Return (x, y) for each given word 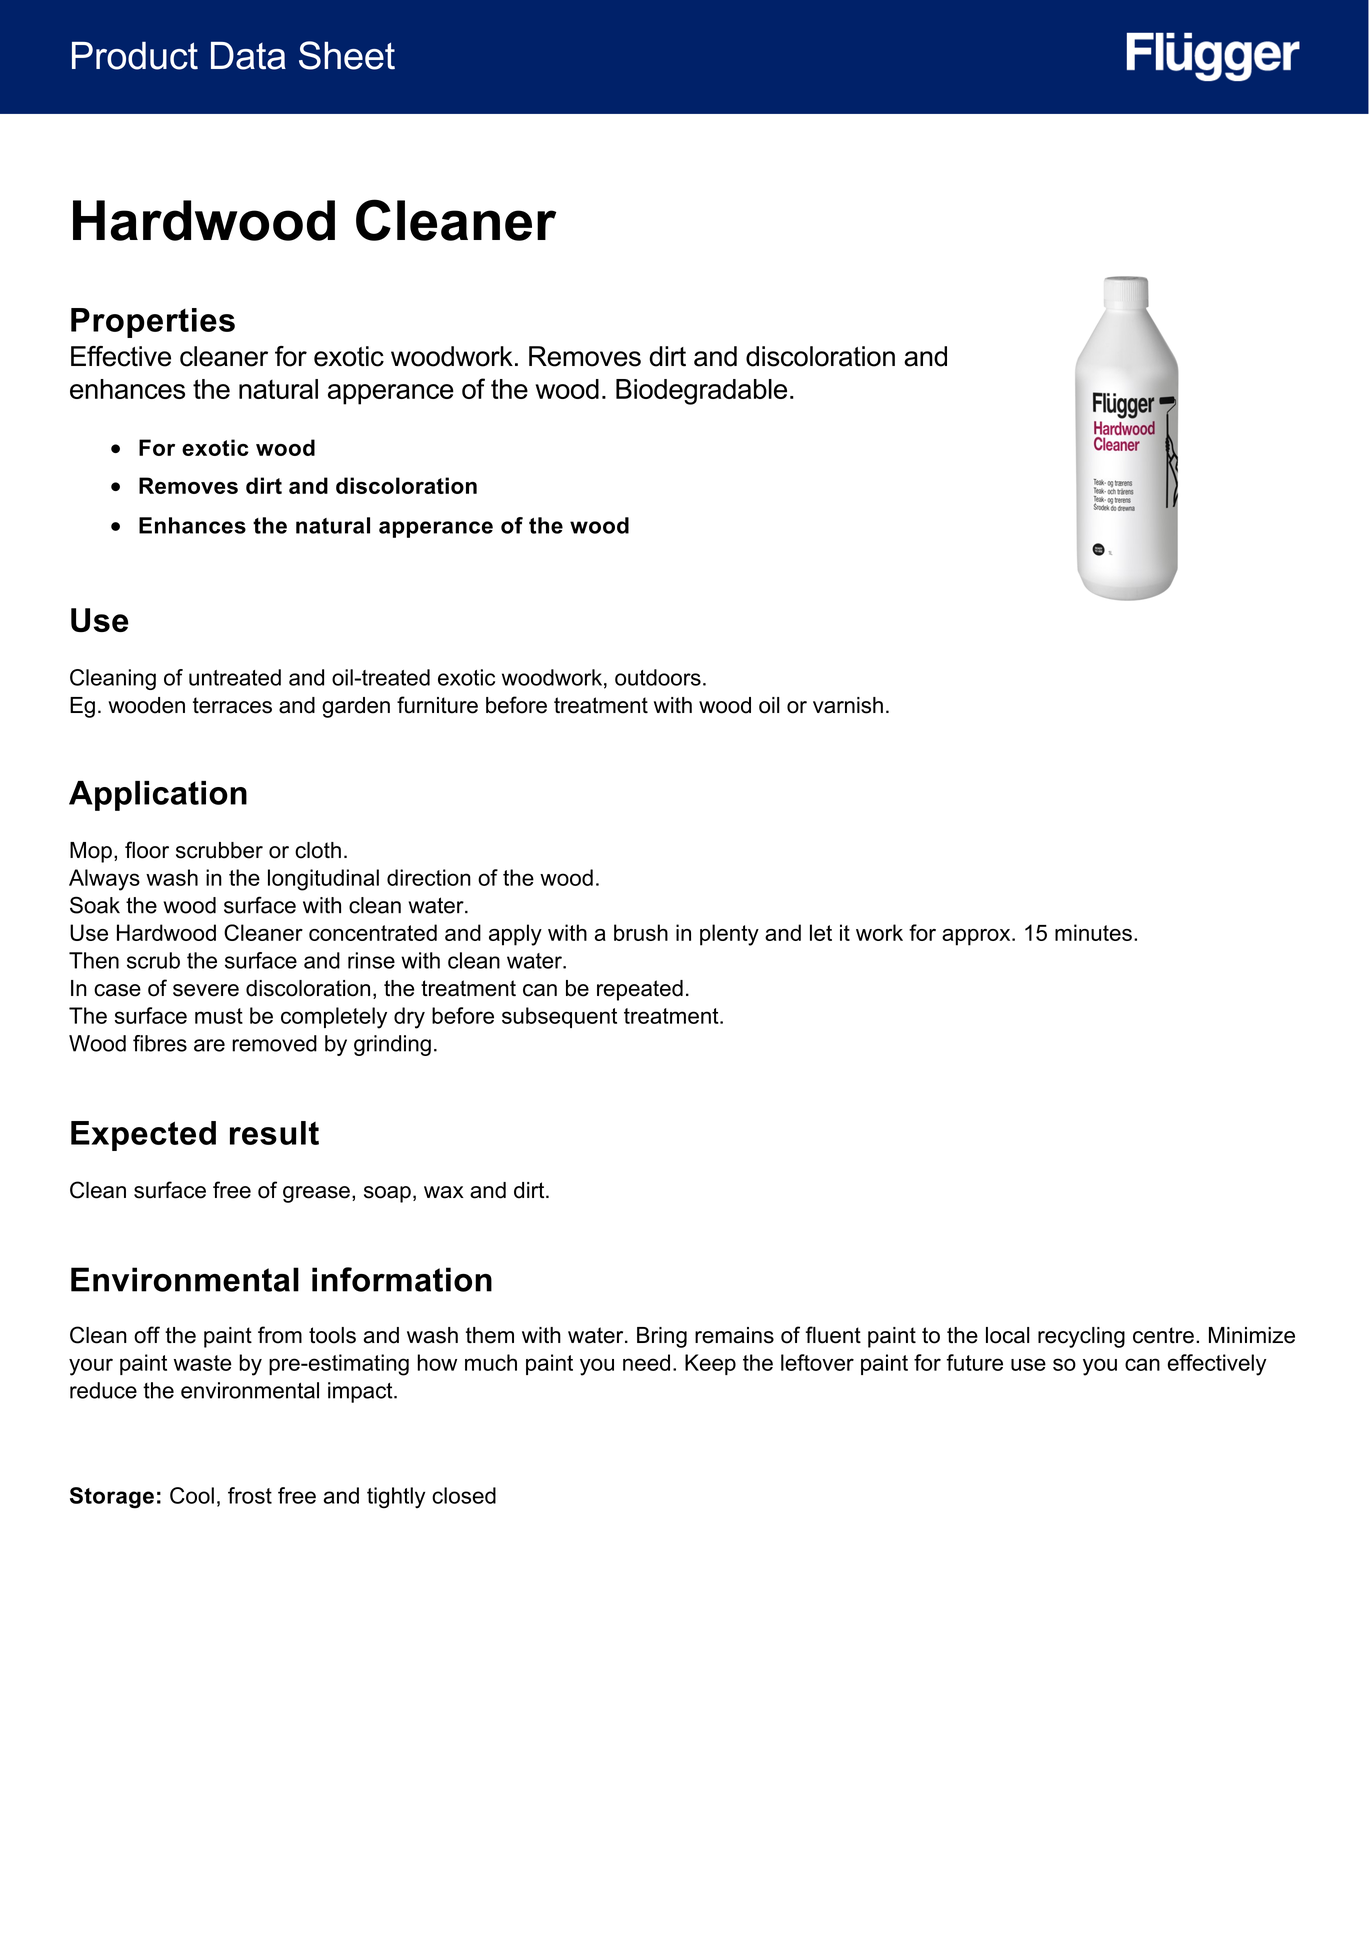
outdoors (658, 677)
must (219, 1016)
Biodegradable (701, 392)
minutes (1093, 932)
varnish (848, 705)
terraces (232, 705)
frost (250, 1495)
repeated (640, 990)
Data (248, 56)
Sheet (347, 55)
